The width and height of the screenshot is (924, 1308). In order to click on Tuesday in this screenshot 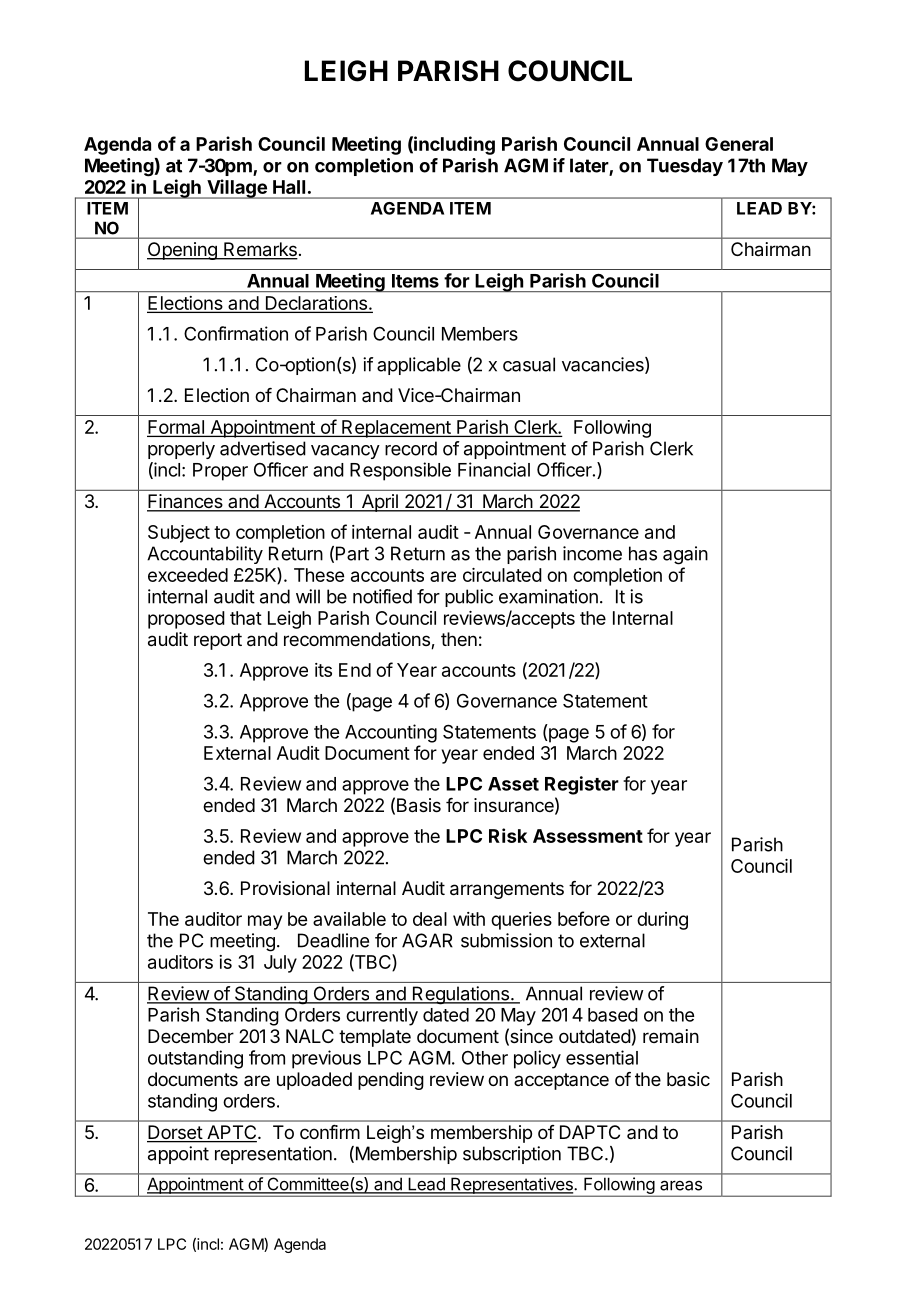, I will do `click(685, 167)`.
